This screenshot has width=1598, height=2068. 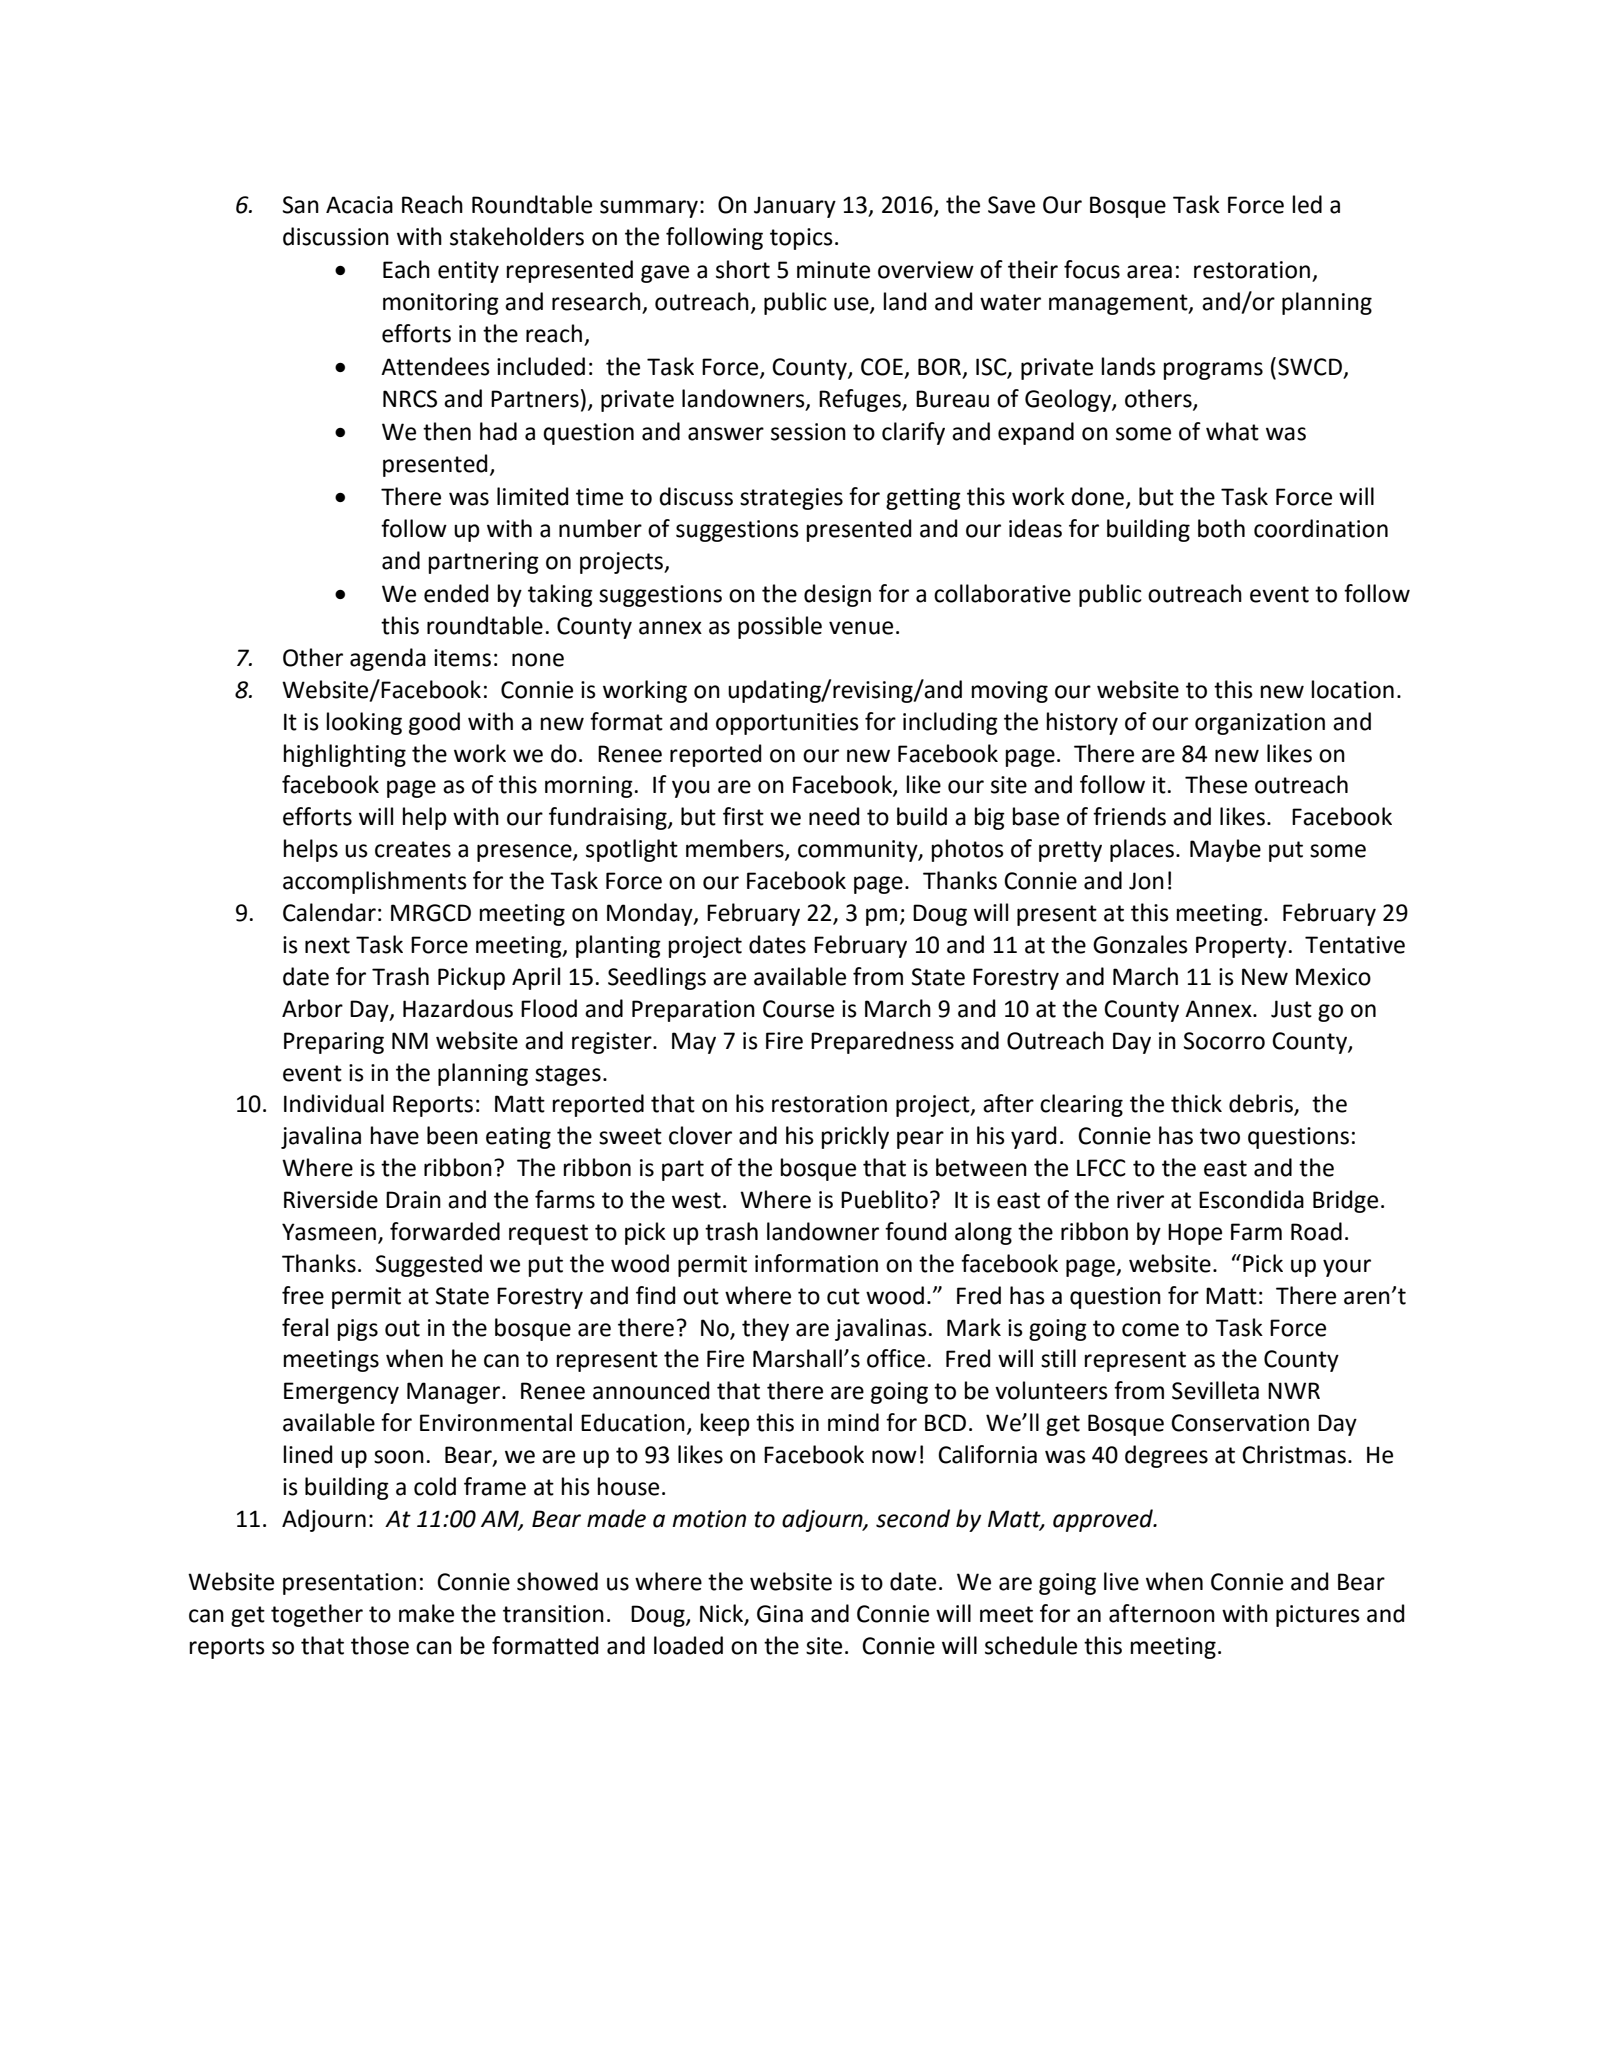 I want to click on two, so click(x=1220, y=1136).
